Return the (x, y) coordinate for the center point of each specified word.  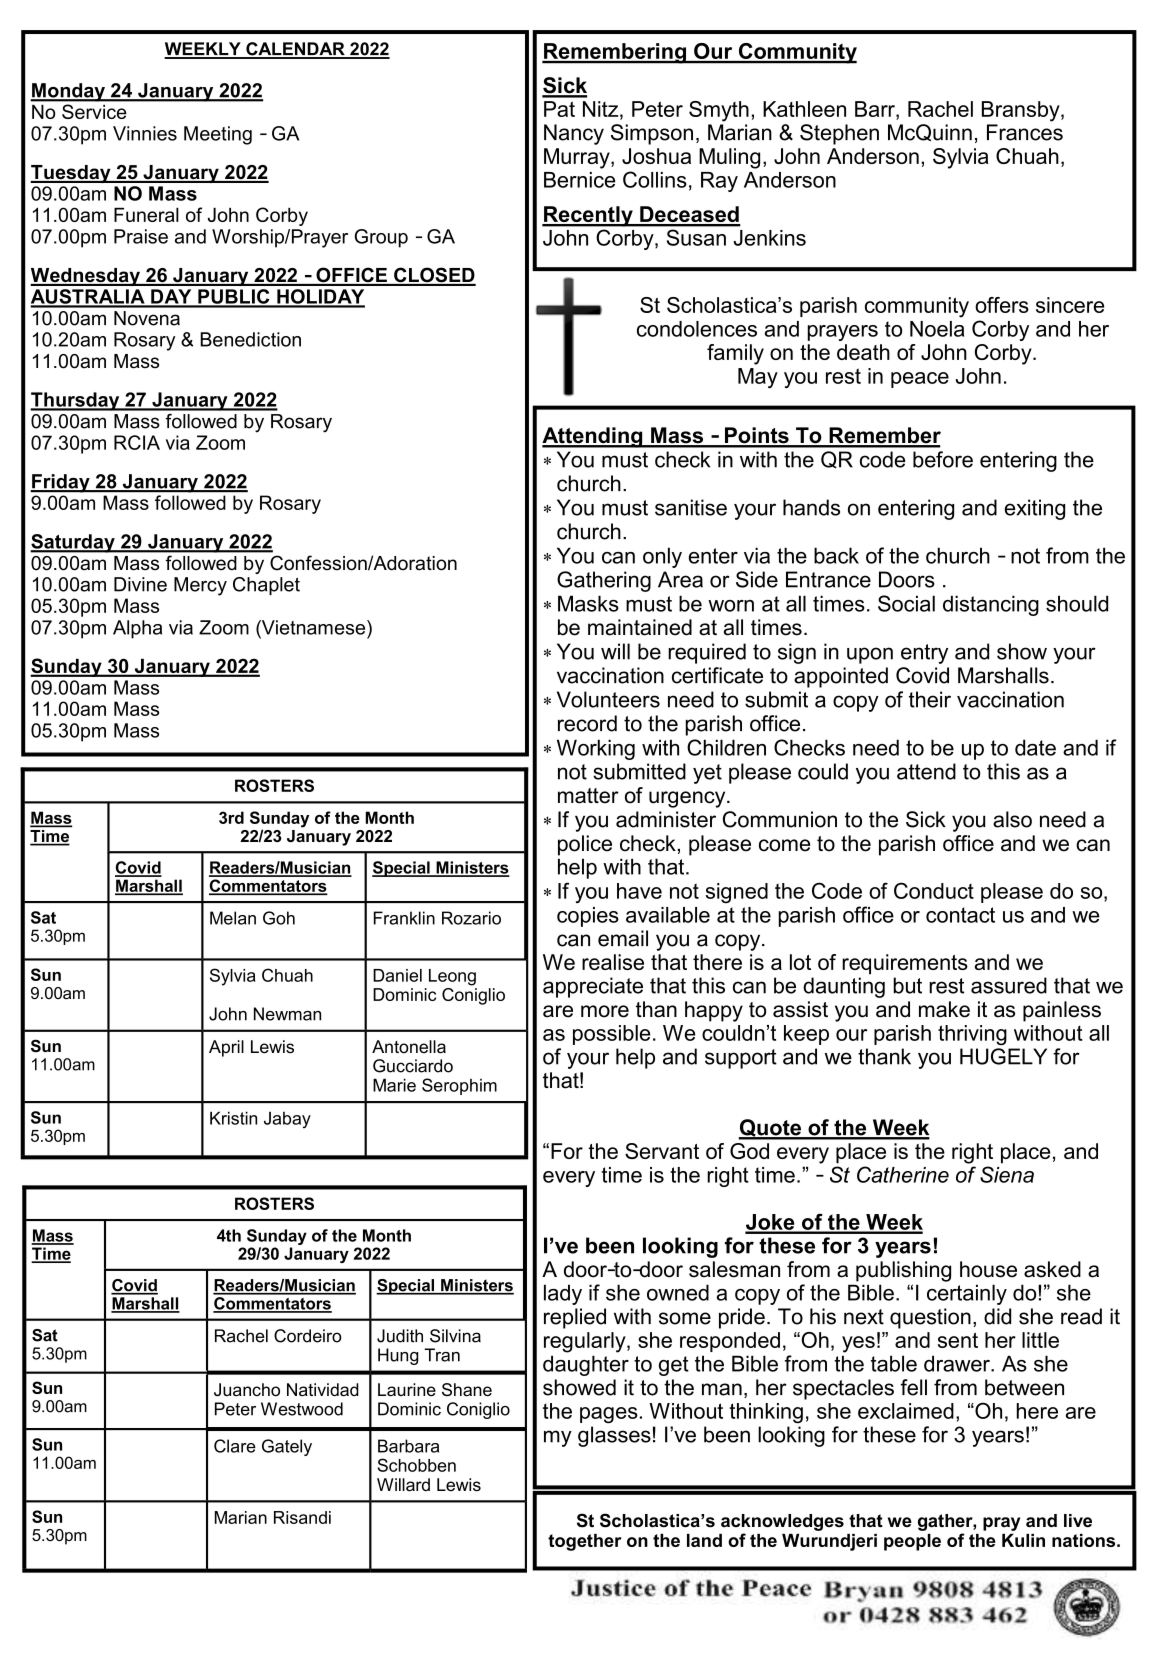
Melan (233, 918)
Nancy (574, 134)
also (1012, 819)
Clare (235, 1446)
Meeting (218, 135)
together (584, 1542)
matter (588, 796)
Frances (1025, 132)
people (912, 1542)
